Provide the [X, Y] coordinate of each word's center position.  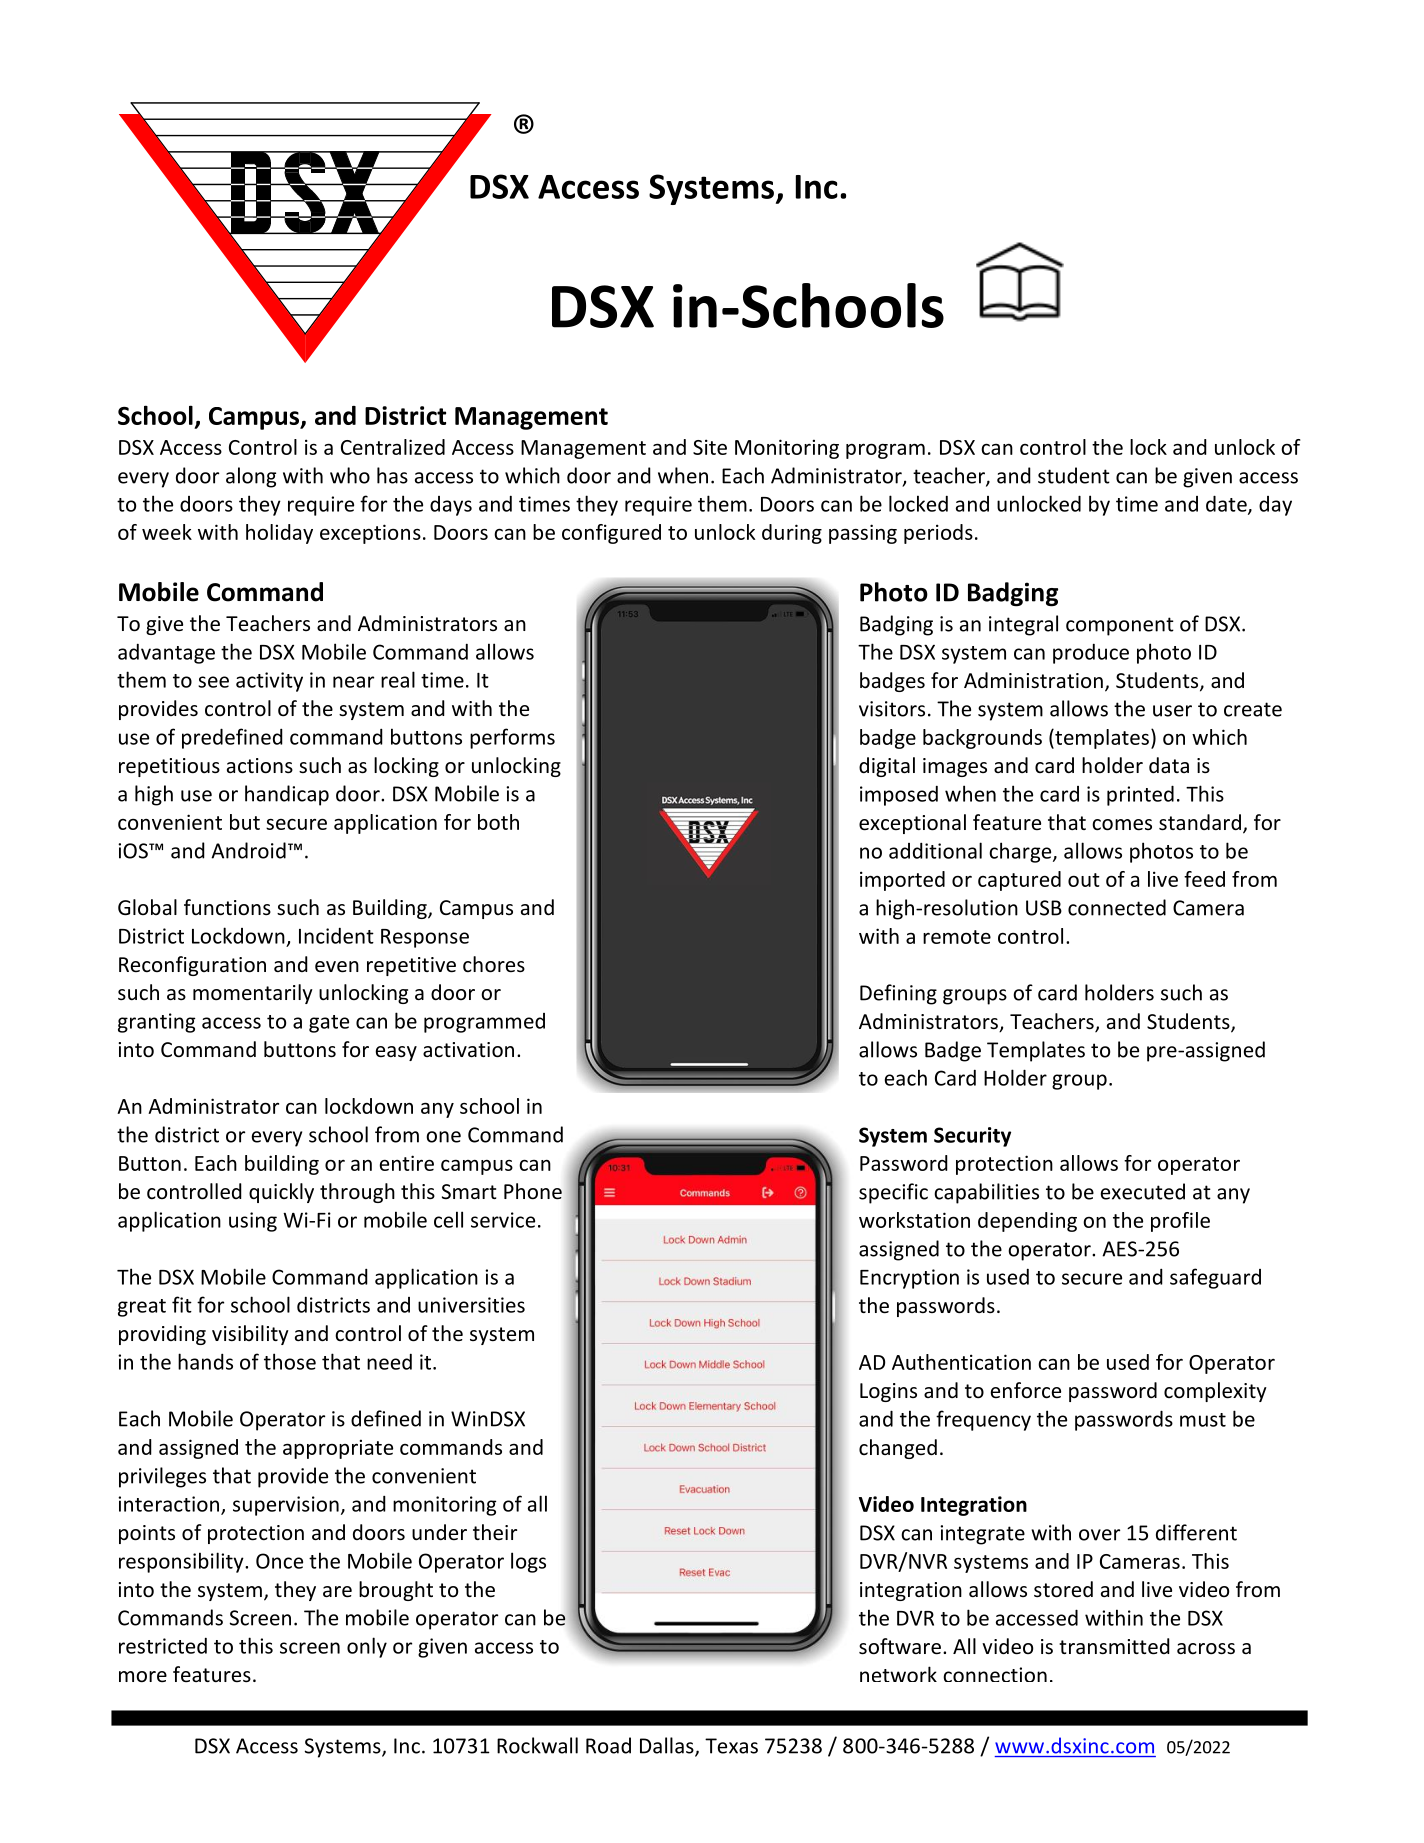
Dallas [668, 1746]
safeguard [1215, 1278]
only [367, 1647]
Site [710, 447]
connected [1117, 907]
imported [902, 881]
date [1227, 504]
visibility [250, 1335]
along [251, 477]
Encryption [909, 1279]
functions [227, 907]
